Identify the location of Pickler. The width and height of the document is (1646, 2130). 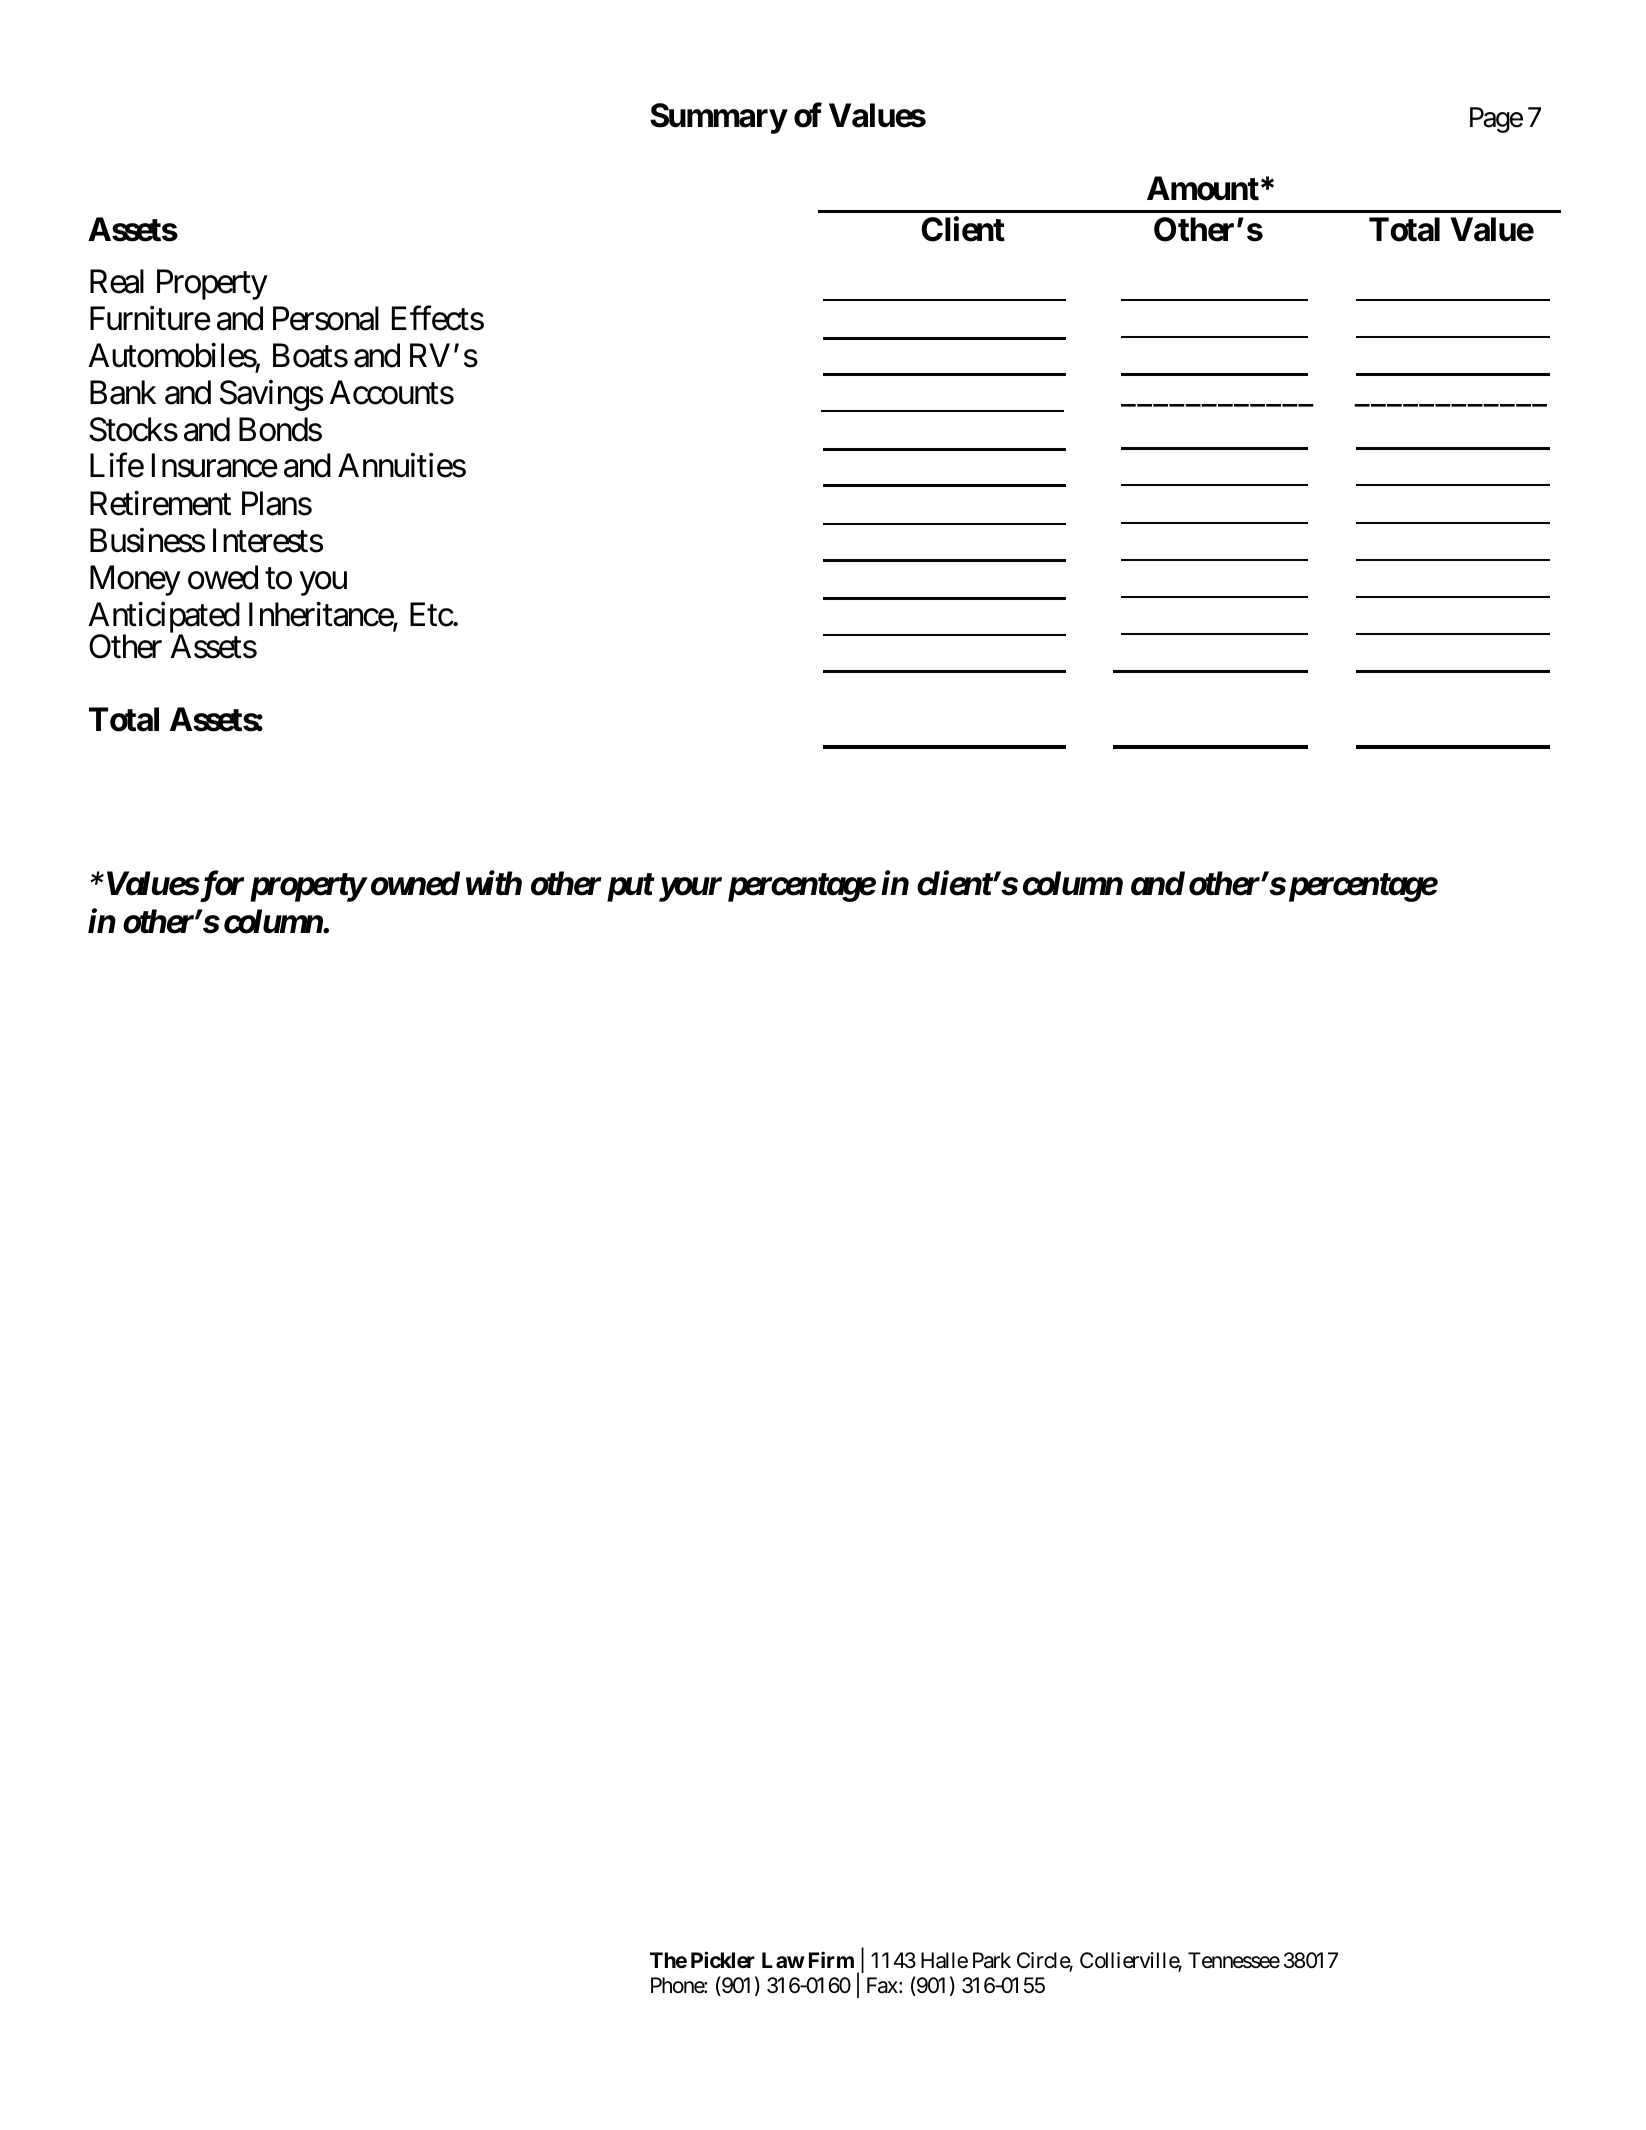
(723, 1959).
